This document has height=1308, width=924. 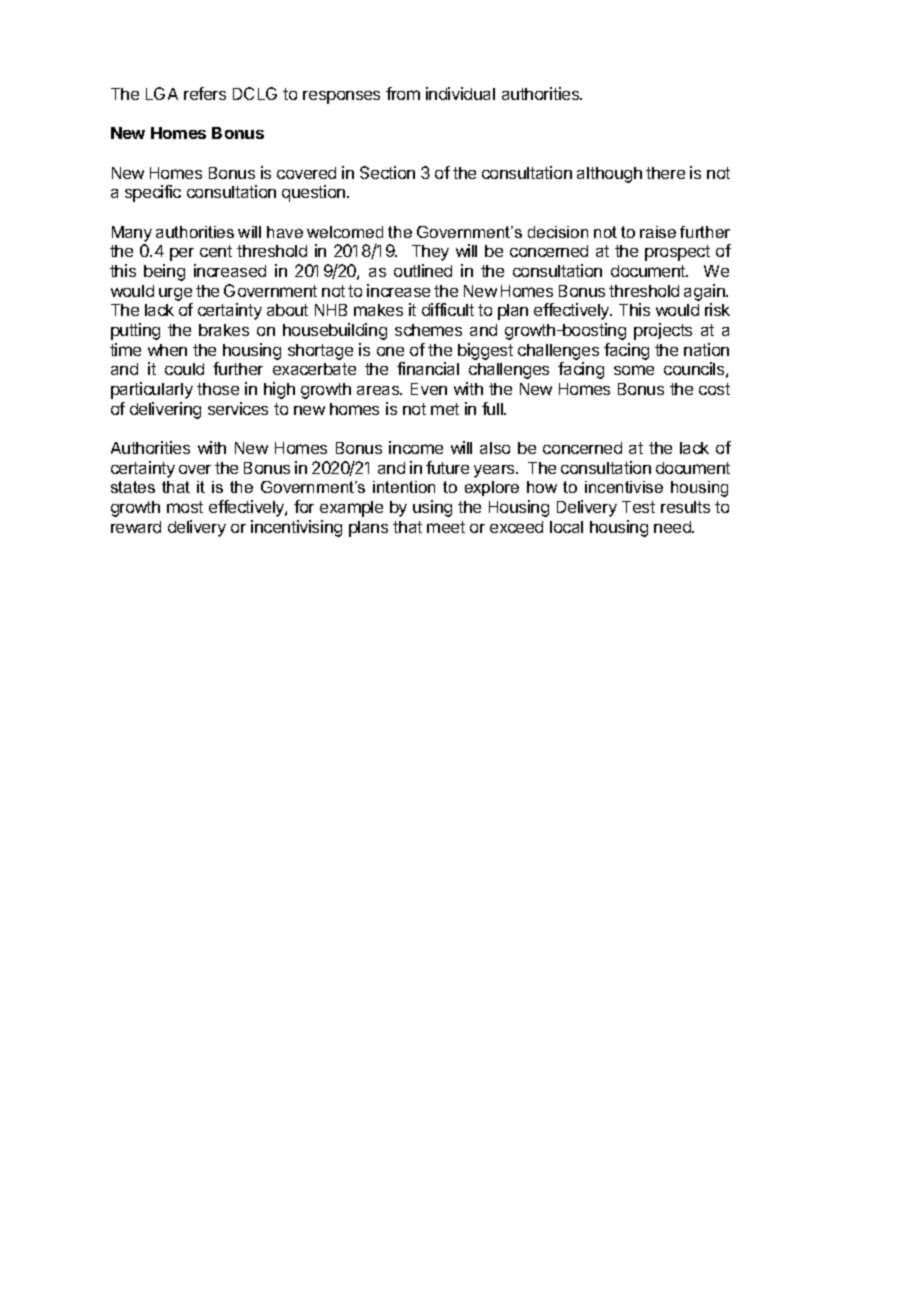 I want to click on meet, so click(x=446, y=527).
